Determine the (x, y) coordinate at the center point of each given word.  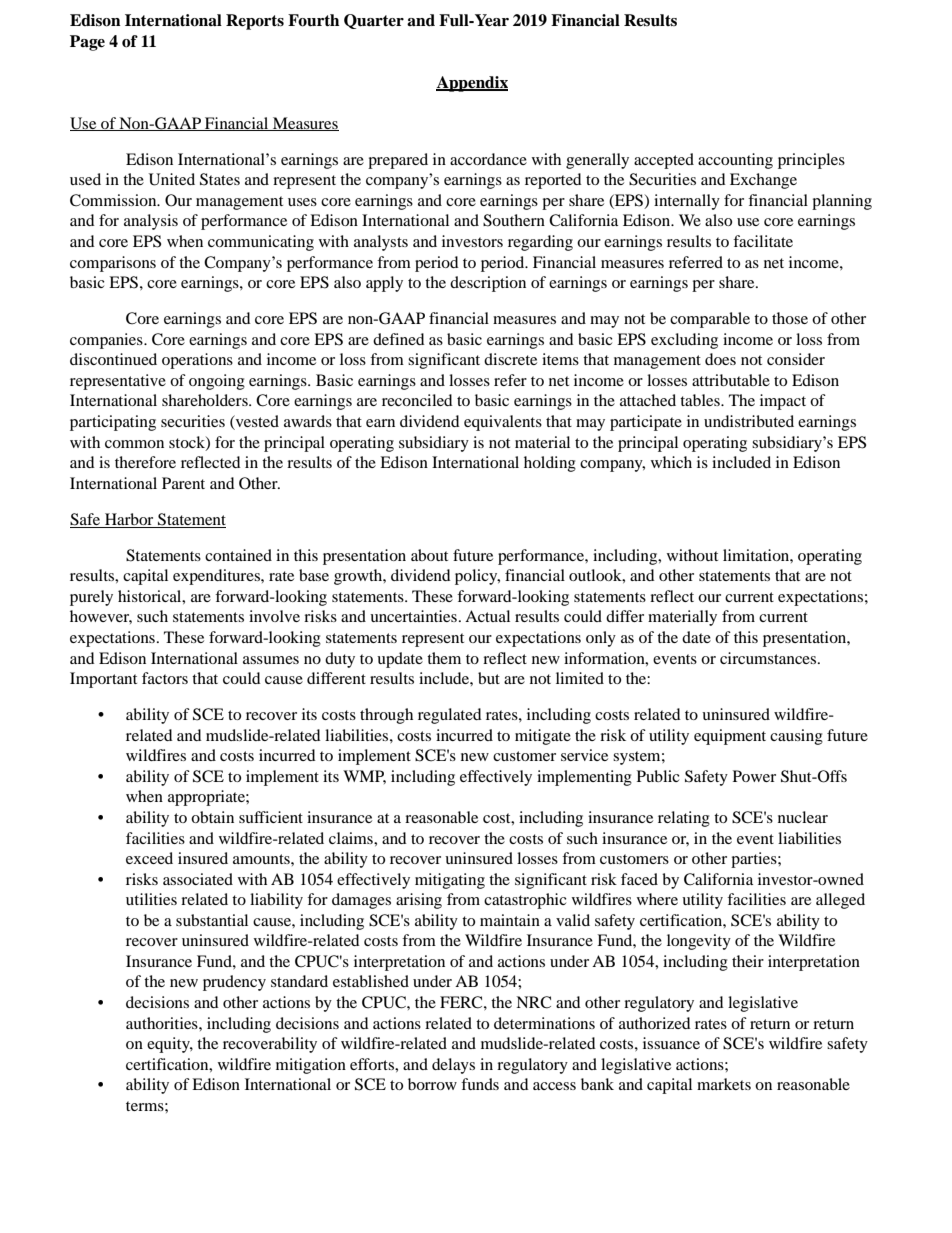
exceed (149, 858)
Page (87, 43)
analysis (151, 222)
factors (165, 678)
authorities (163, 1023)
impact (783, 402)
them (444, 658)
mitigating (450, 881)
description (488, 284)
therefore (145, 462)
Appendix (472, 84)
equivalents (503, 423)
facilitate (763, 241)
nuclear (803, 817)
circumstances (769, 658)
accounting (735, 161)
